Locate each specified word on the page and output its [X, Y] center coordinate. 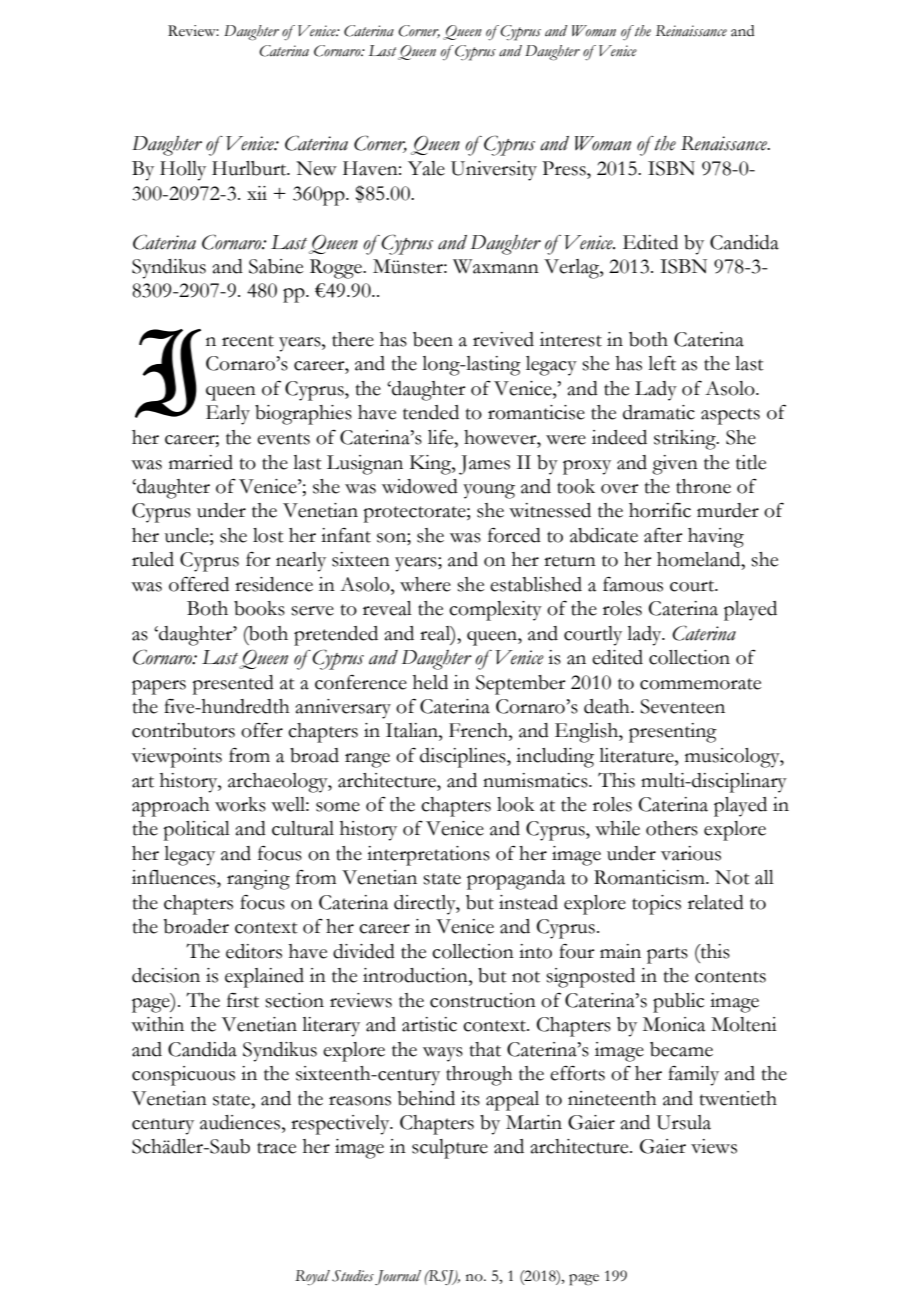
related [716, 902]
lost [268, 535]
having [716, 538]
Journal [398, 1277]
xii [257, 193]
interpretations [428, 856]
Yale [426, 168]
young [489, 491]
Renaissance [725, 143]
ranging [258, 880]
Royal [312, 1277]
